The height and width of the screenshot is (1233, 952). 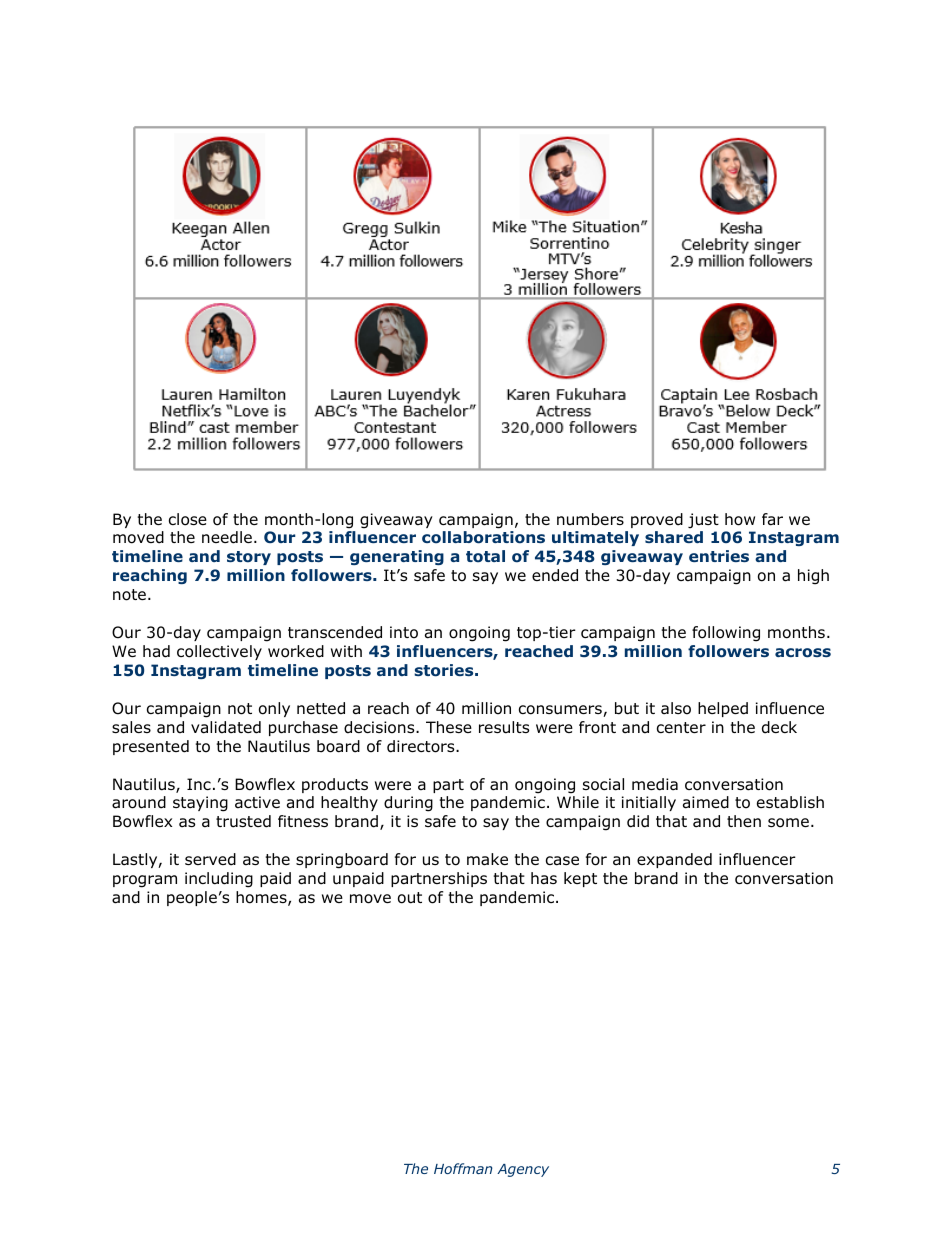 I want to click on collaborations, so click(x=483, y=537).
